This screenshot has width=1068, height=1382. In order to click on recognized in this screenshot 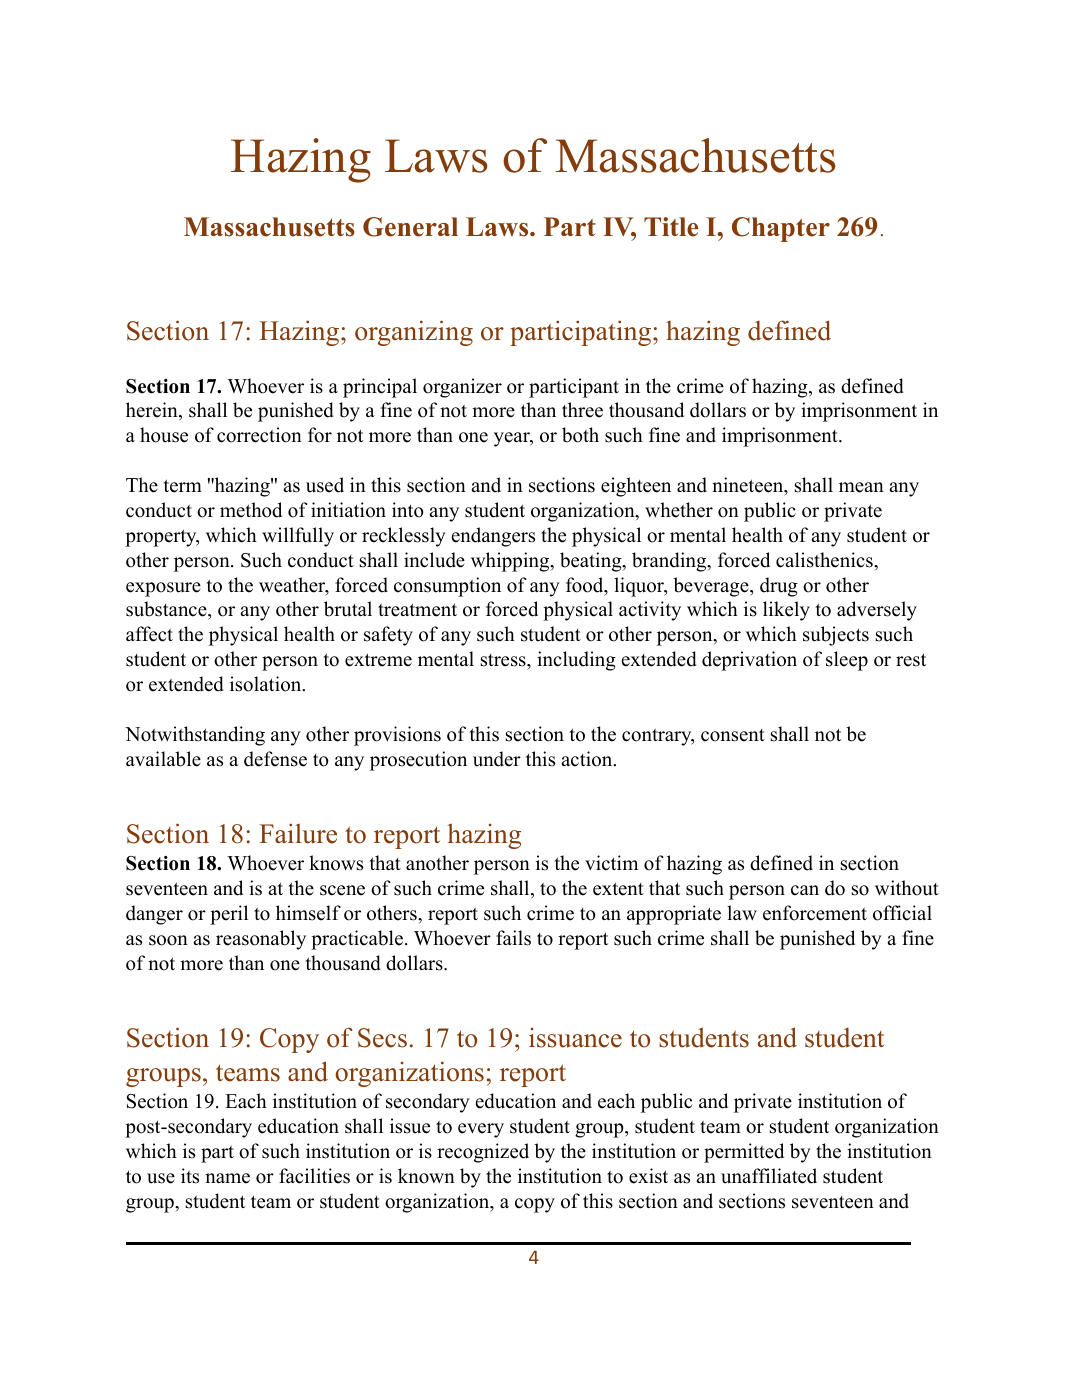, I will do `click(483, 1153)`.
